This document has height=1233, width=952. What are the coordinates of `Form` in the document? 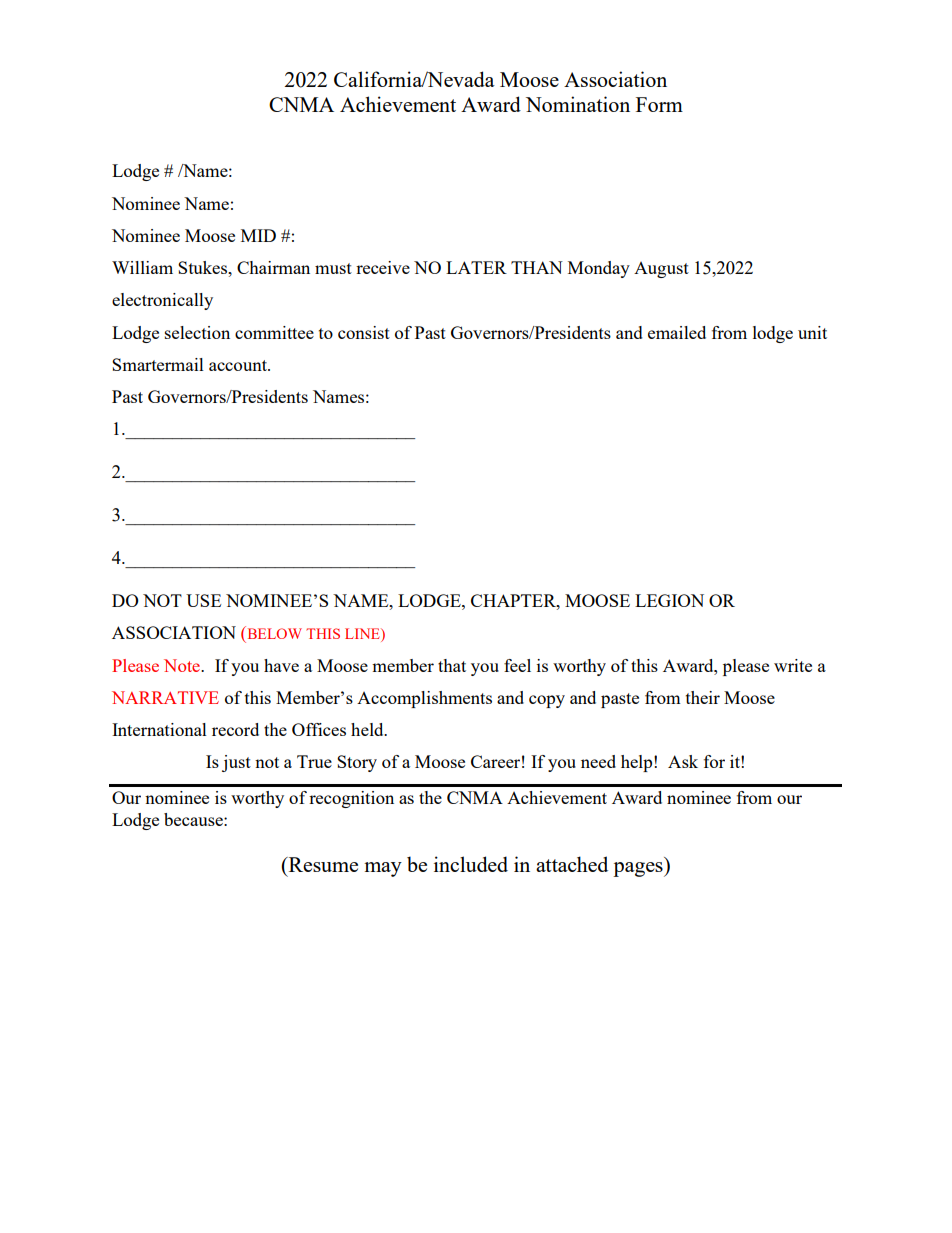 It's located at (659, 104).
